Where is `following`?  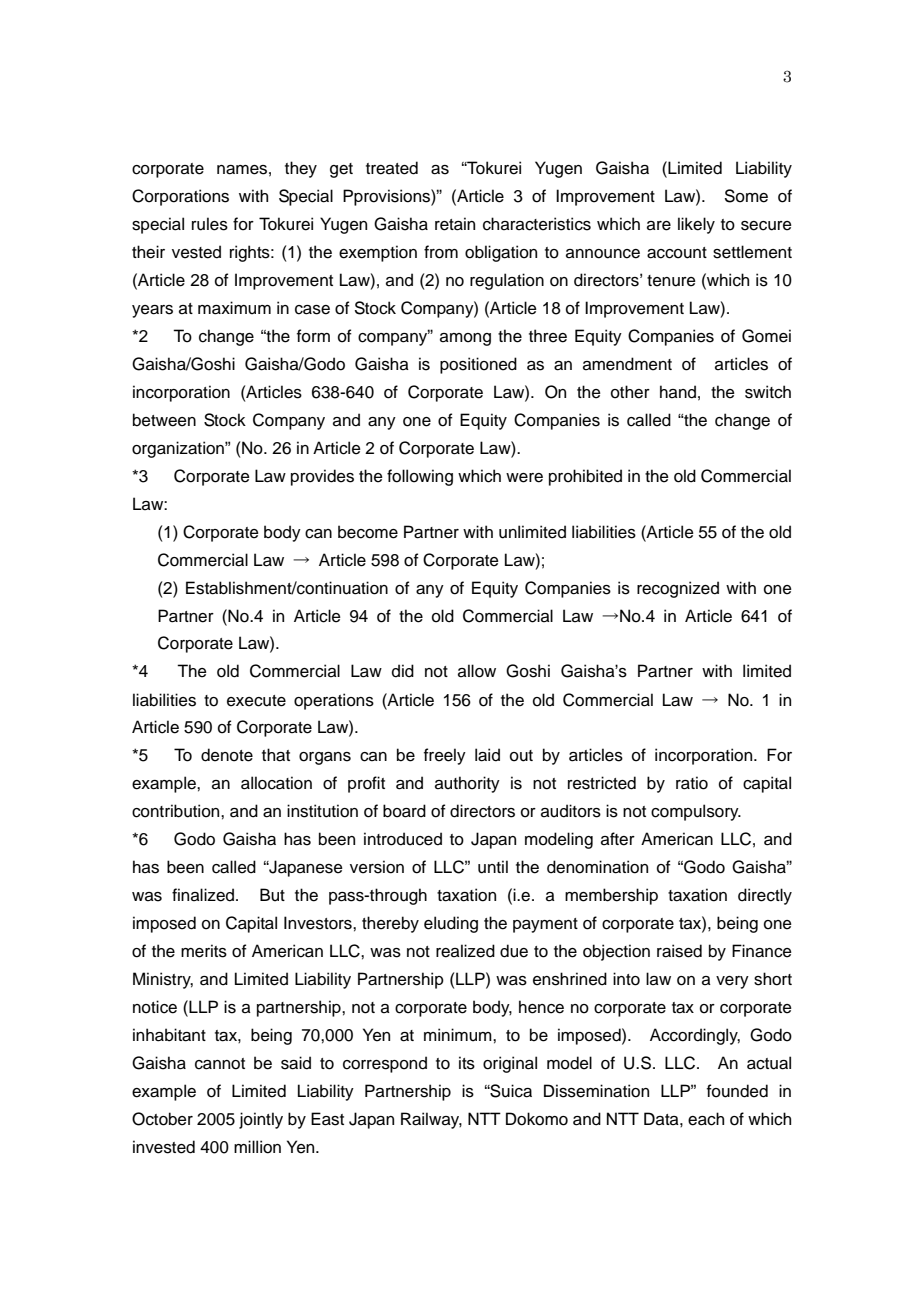
following is located at coordinates (420, 477).
